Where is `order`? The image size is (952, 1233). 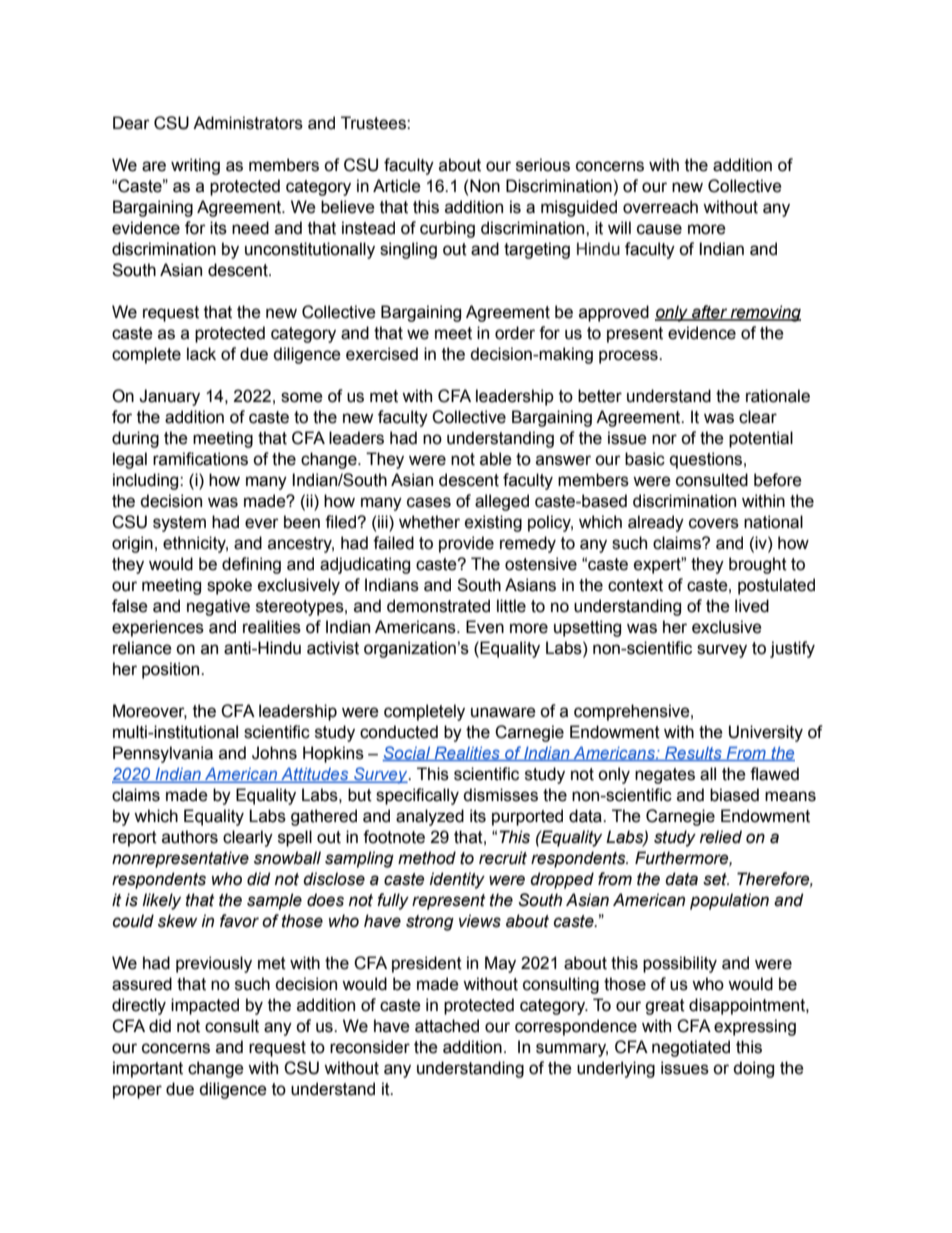
order is located at coordinates (515, 333).
